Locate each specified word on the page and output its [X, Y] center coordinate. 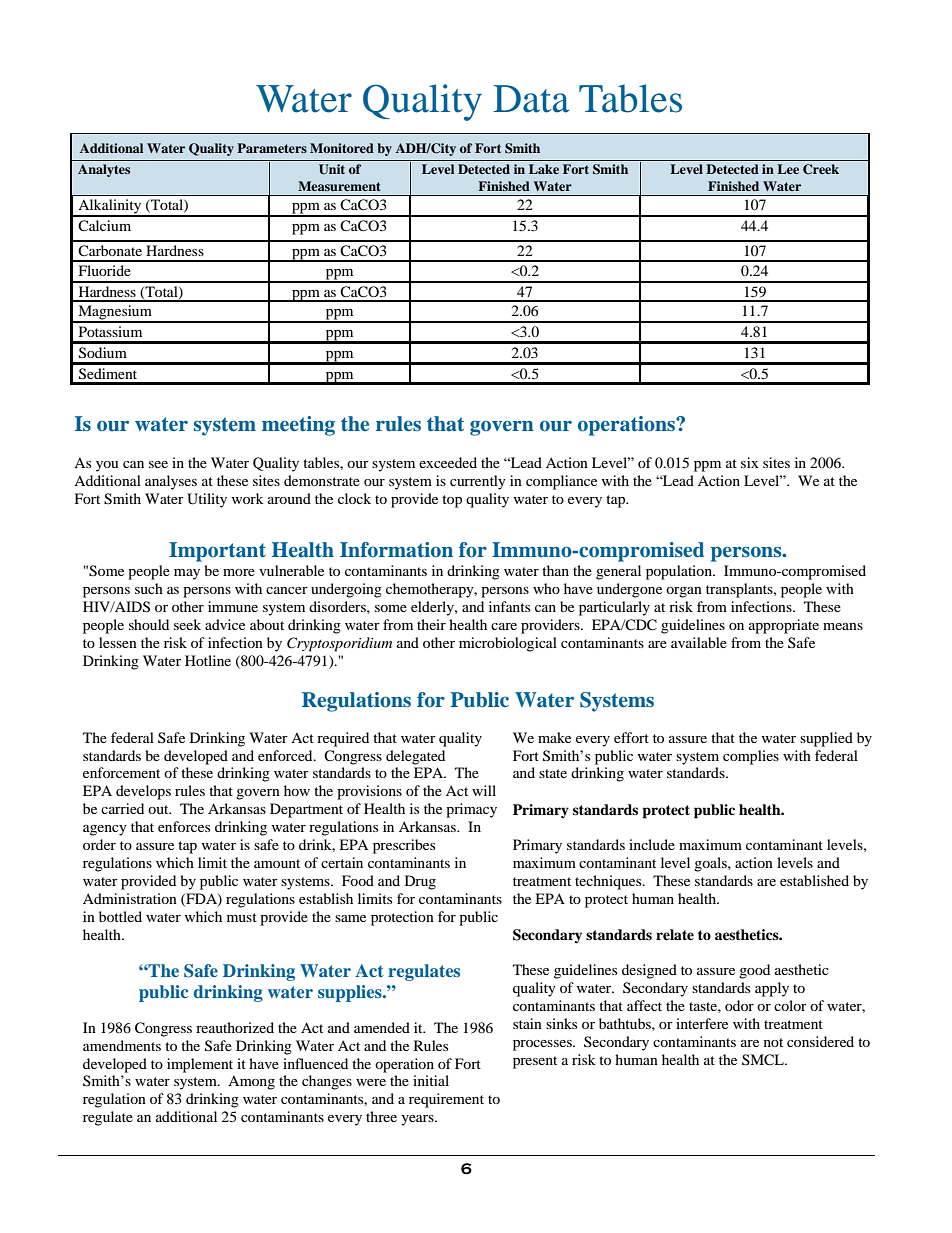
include [652, 844]
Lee [788, 169]
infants [509, 606]
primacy [471, 810]
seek [187, 624]
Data [531, 99]
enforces [184, 826]
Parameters [272, 148]
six [750, 462]
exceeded [448, 462]
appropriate [784, 626]
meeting [298, 426]
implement [200, 1065]
